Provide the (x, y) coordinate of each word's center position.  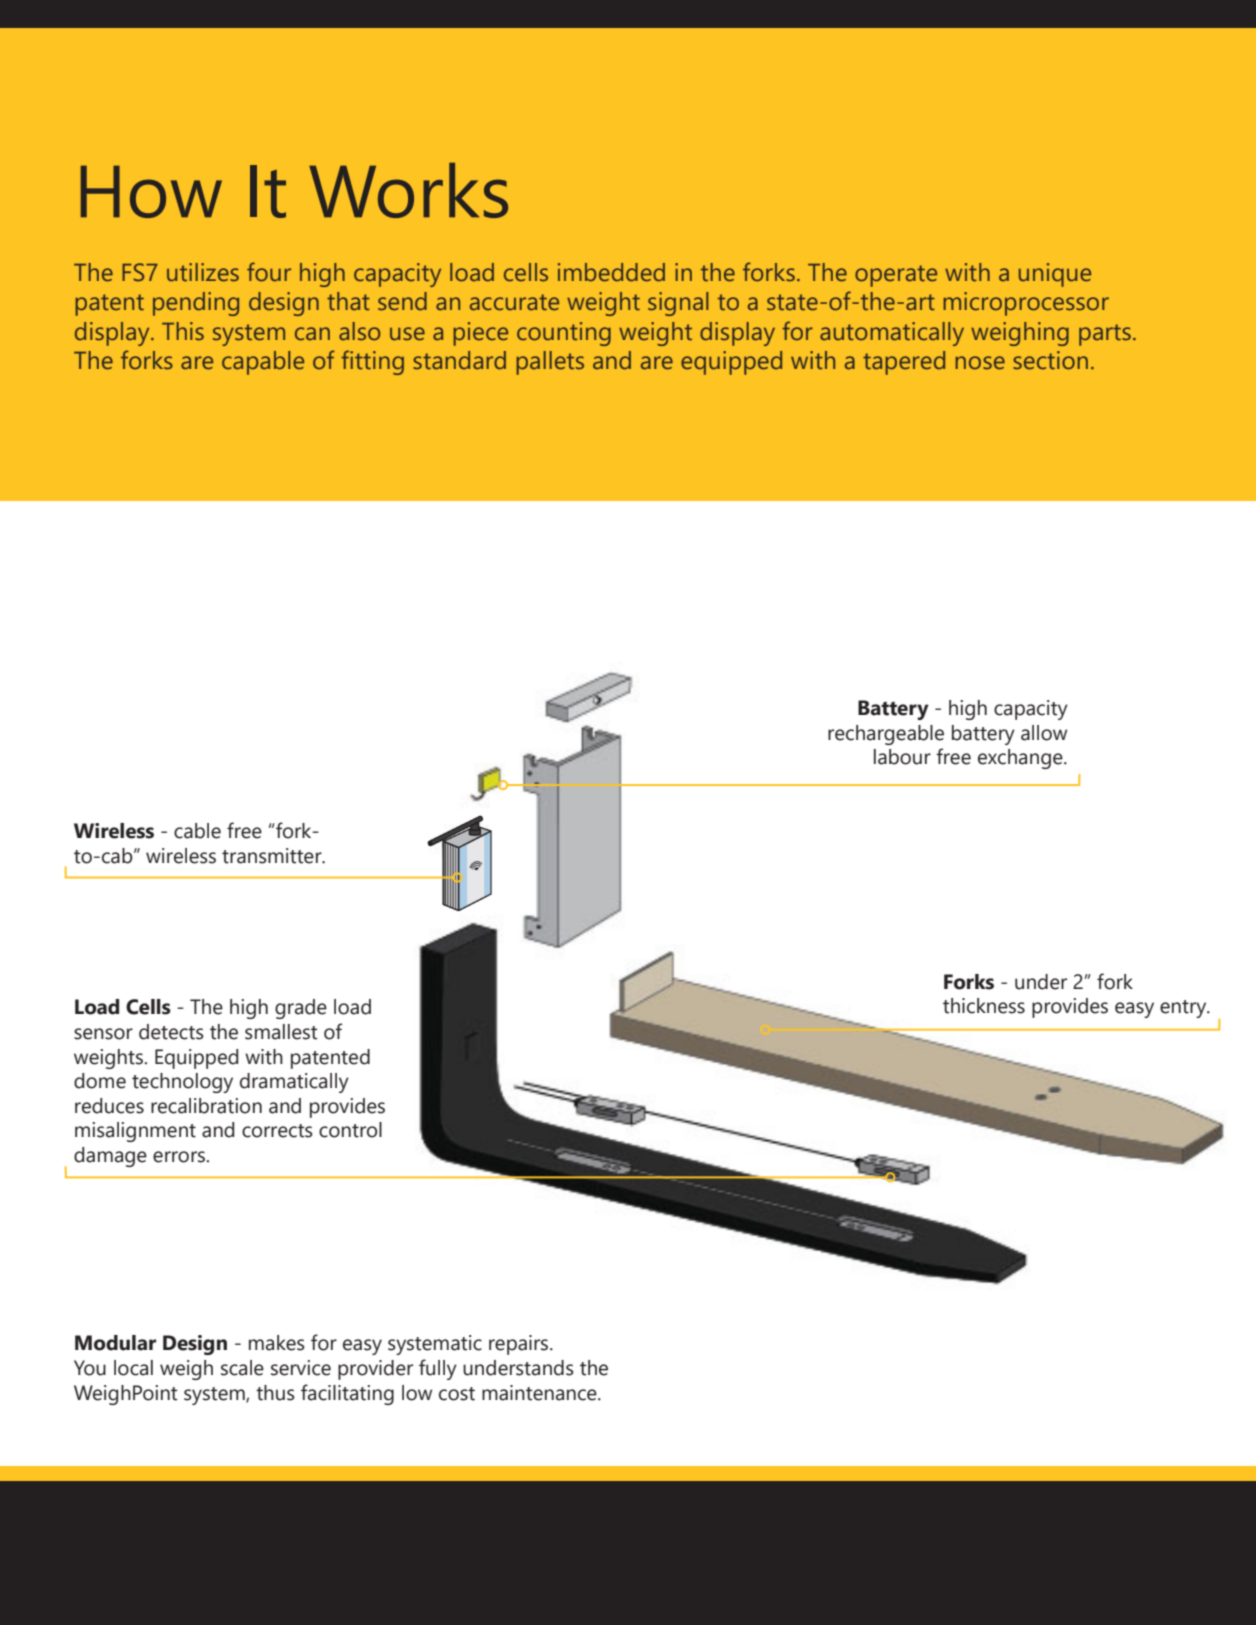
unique (1055, 275)
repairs (520, 1345)
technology (182, 1083)
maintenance (540, 1393)
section (1050, 360)
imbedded (611, 272)
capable (263, 363)
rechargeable (886, 735)
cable (197, 831)
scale (242, 1368)
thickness (984, 1006)
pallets (550, 363)
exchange (1021, 759)
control (350, 1130)
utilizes (203, 272)
